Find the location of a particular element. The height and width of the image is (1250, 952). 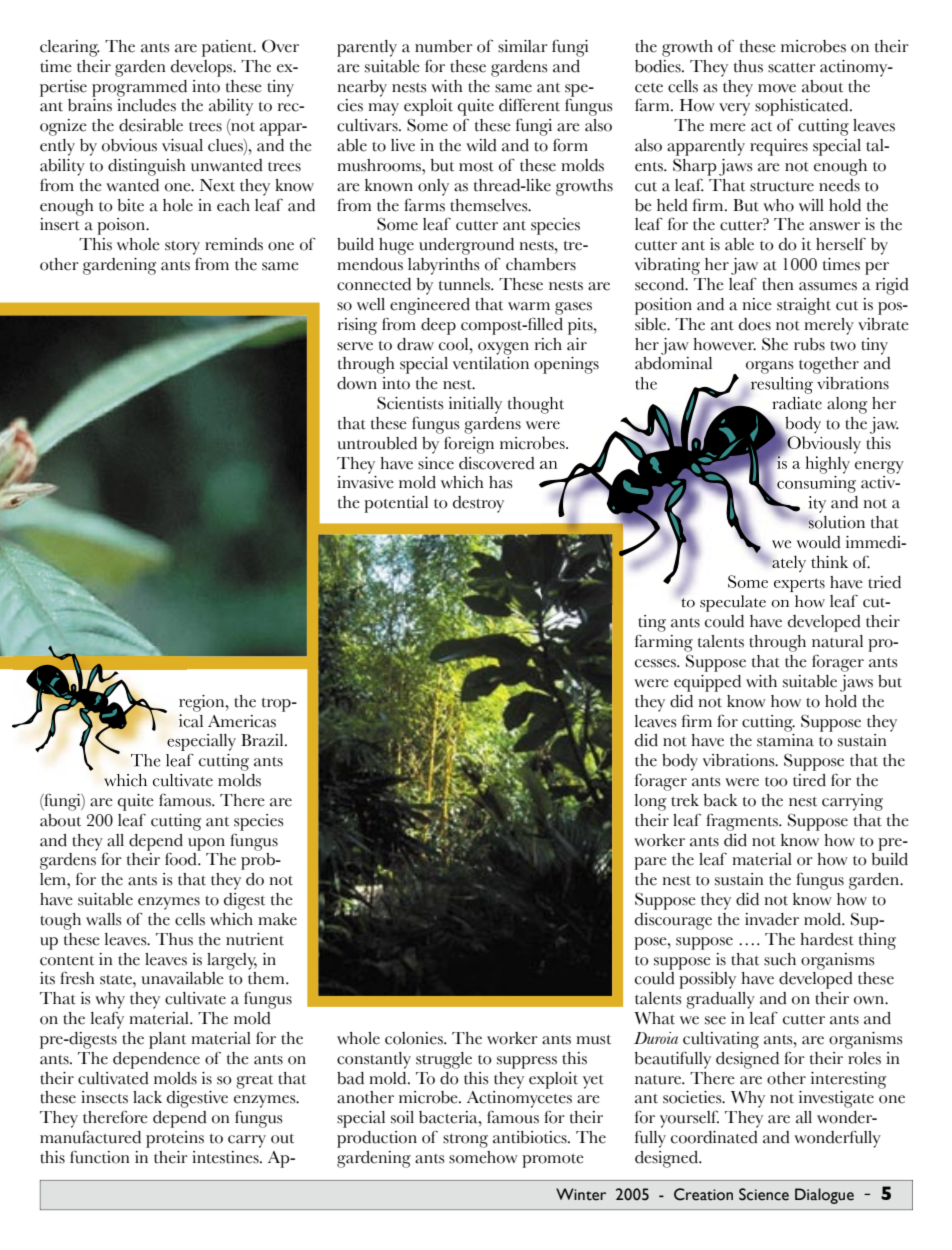

too is located at coordinates (776, 782).
